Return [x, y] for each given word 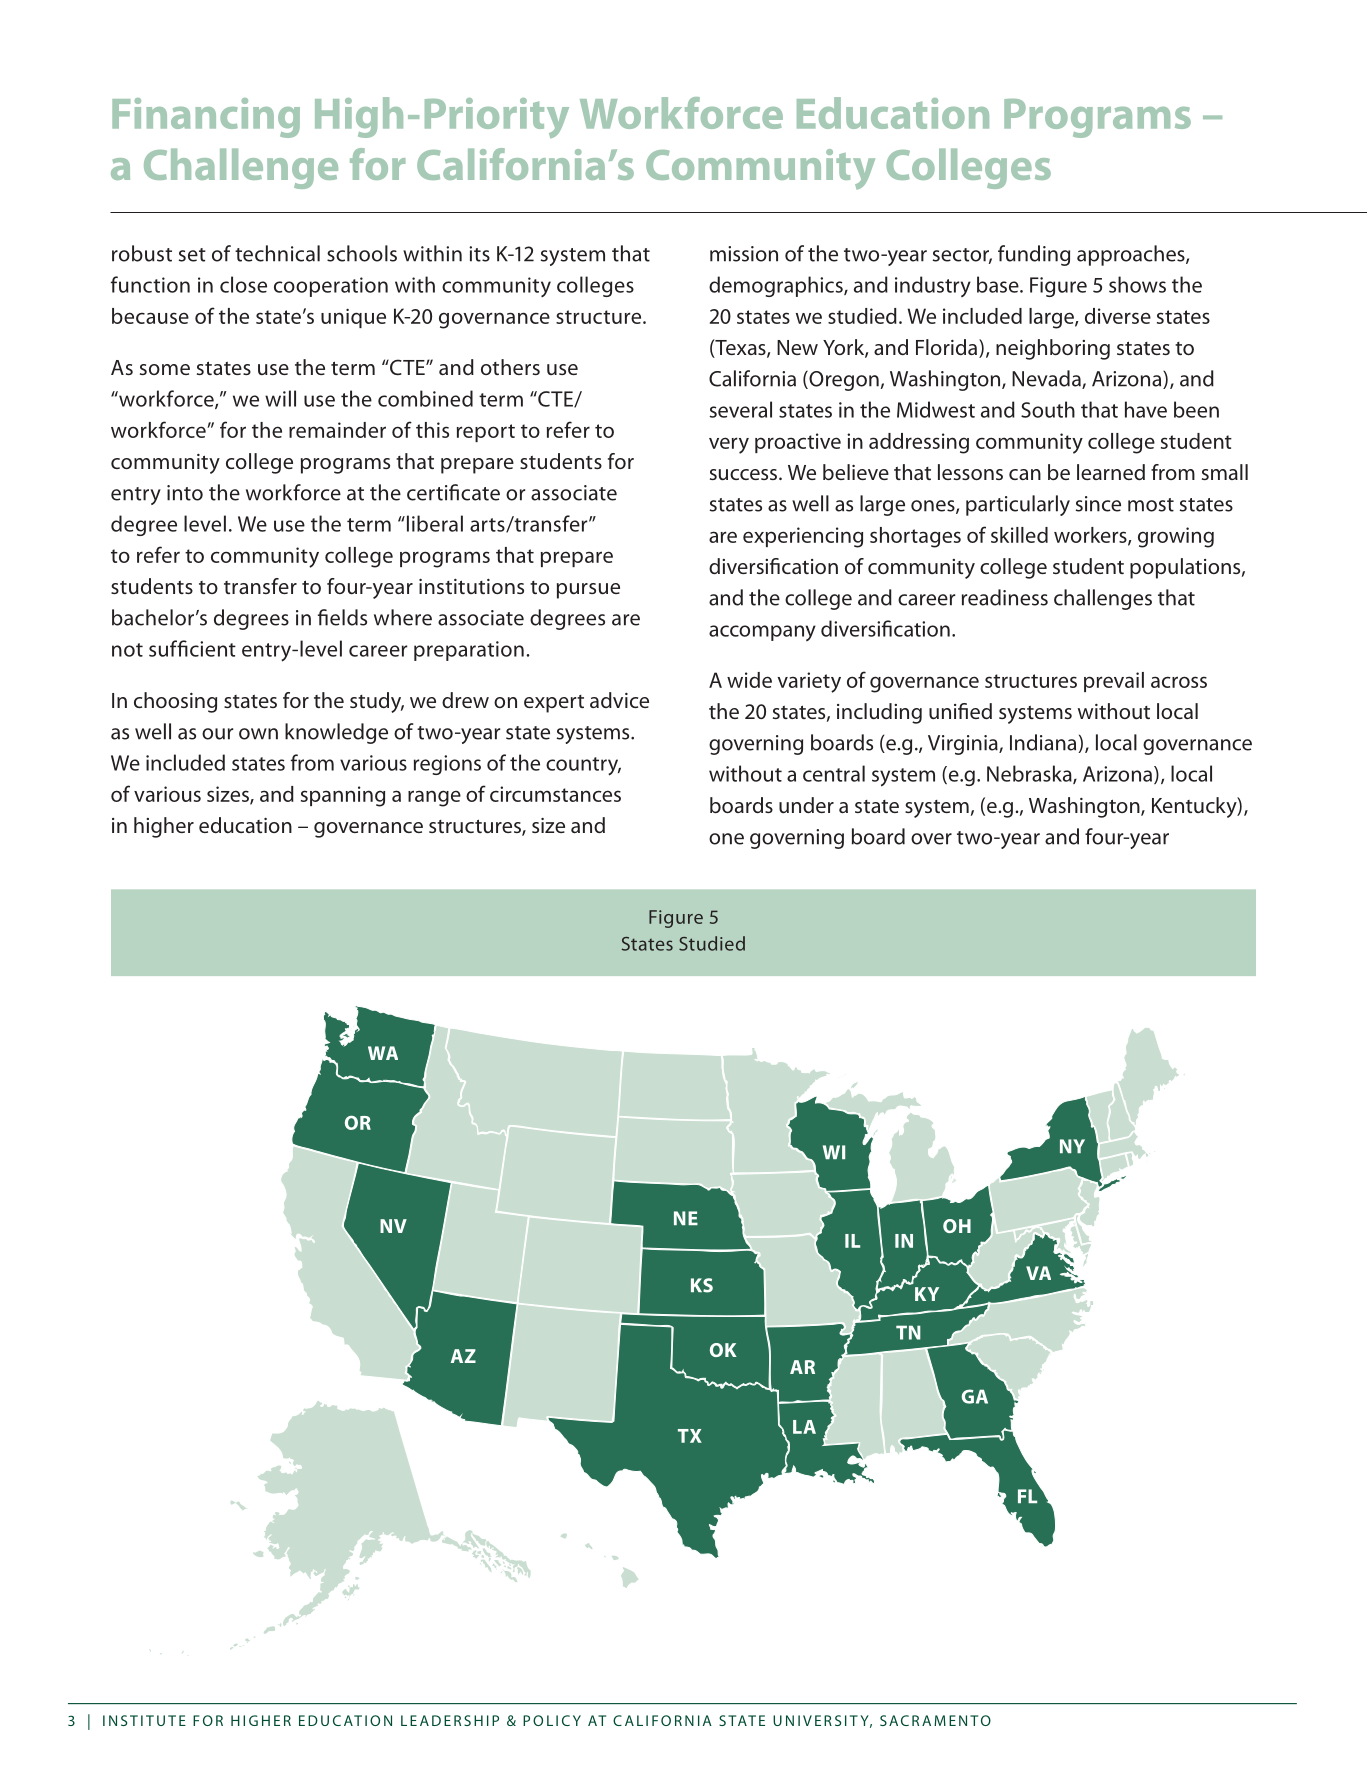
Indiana [1044, 743]
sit [846, 1720]
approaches [1132, 255]
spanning [343, 796]
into [185, 493]
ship [481, 1720]
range [434, 798]
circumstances [555, 794]
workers [1091, 536]
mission [744, 254]
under [806, 805]
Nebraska [1030, 774]
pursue [588, 591]
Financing [206, 118]
